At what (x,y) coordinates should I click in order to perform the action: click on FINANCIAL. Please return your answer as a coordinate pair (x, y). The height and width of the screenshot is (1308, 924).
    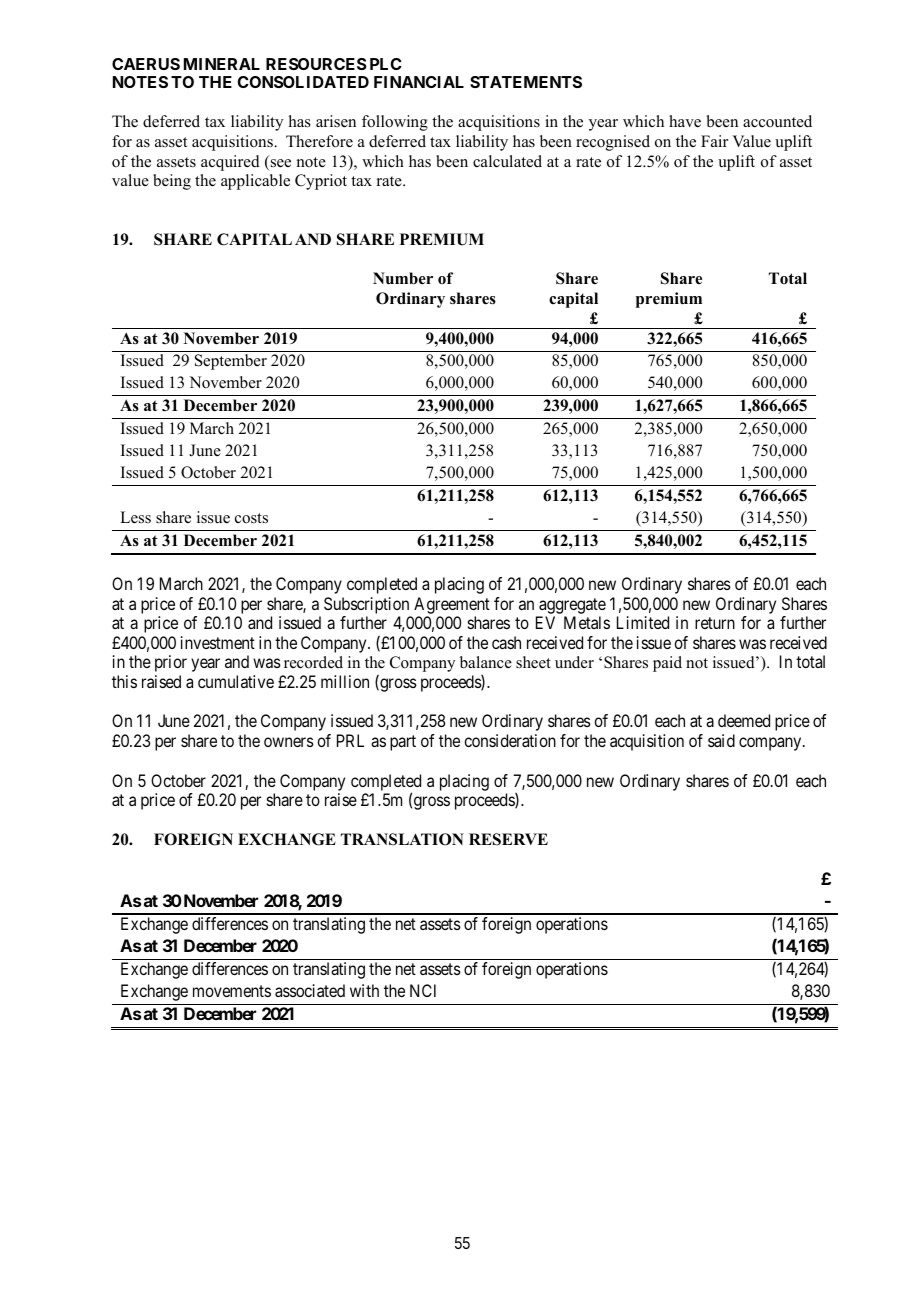
    Looking at the image, I should click on (419, 82).
